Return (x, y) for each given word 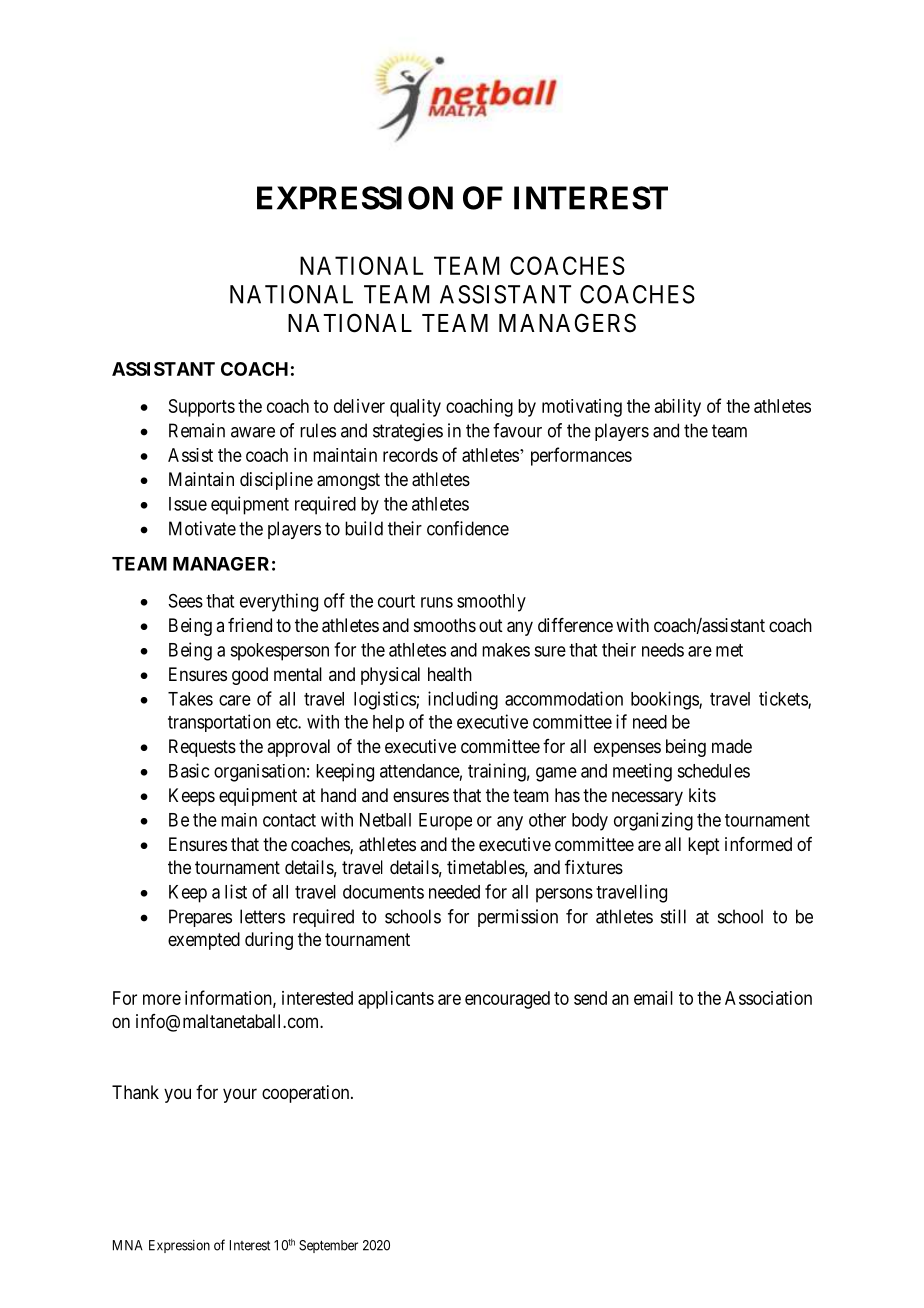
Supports (202, 408)
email (653, 998)
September (328, 1246)
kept (704, 846)
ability (678, 408)
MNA (128, 1245)
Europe (445, 822)
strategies (408, 432)
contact (289, 820)
